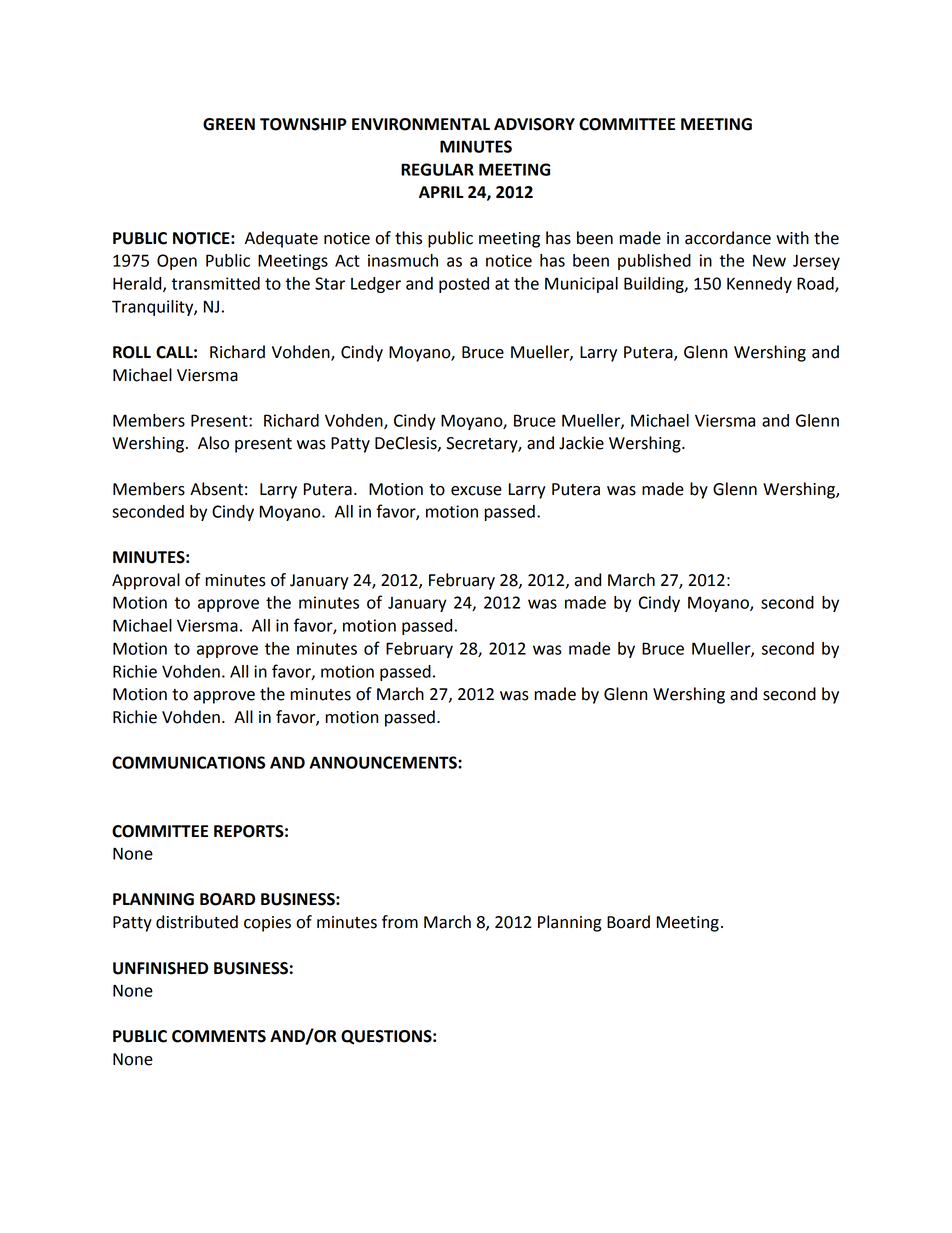  I want to click on Kennedy, so click(759, 285).
